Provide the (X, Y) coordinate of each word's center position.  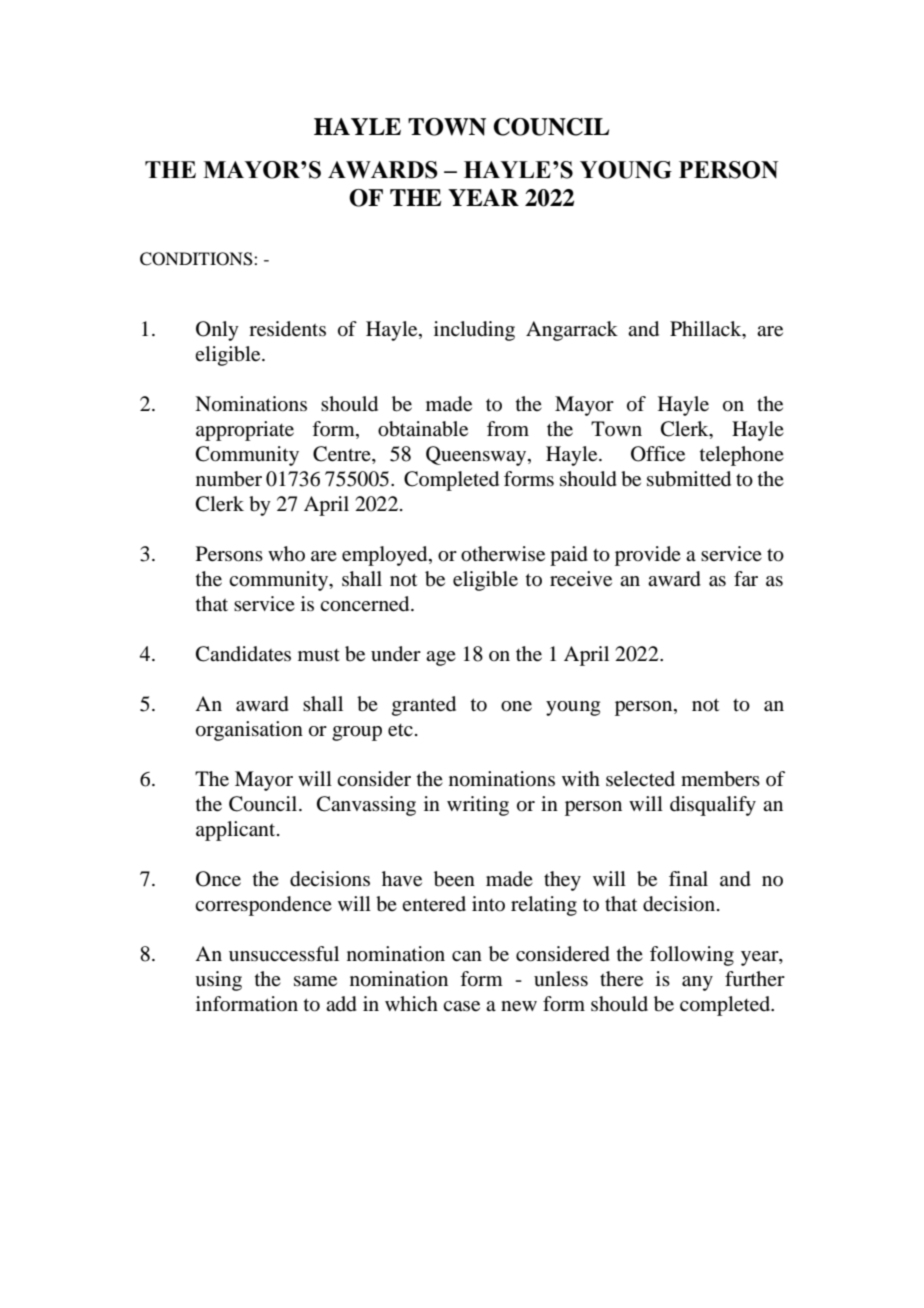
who (286, 553)
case (461, 1006)
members (720, 779)
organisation (249, 731)
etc (400, 730)
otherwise (503, 554)
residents (287, 329)
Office (658, 454)
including (474, 331)
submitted (689, 479)
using (218, 981)
